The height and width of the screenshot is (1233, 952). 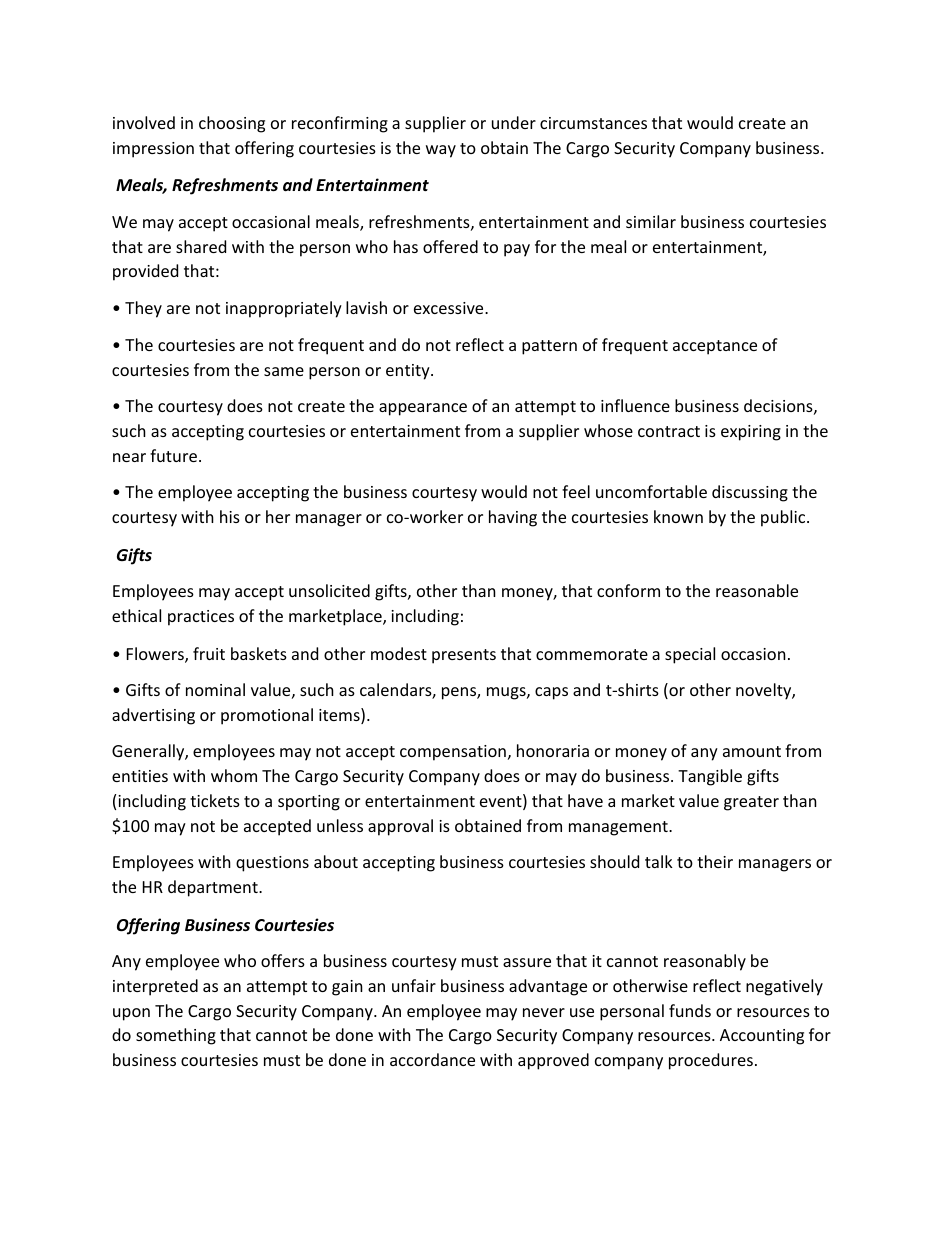 I want to click on whom, so click(x=234, y=775).
